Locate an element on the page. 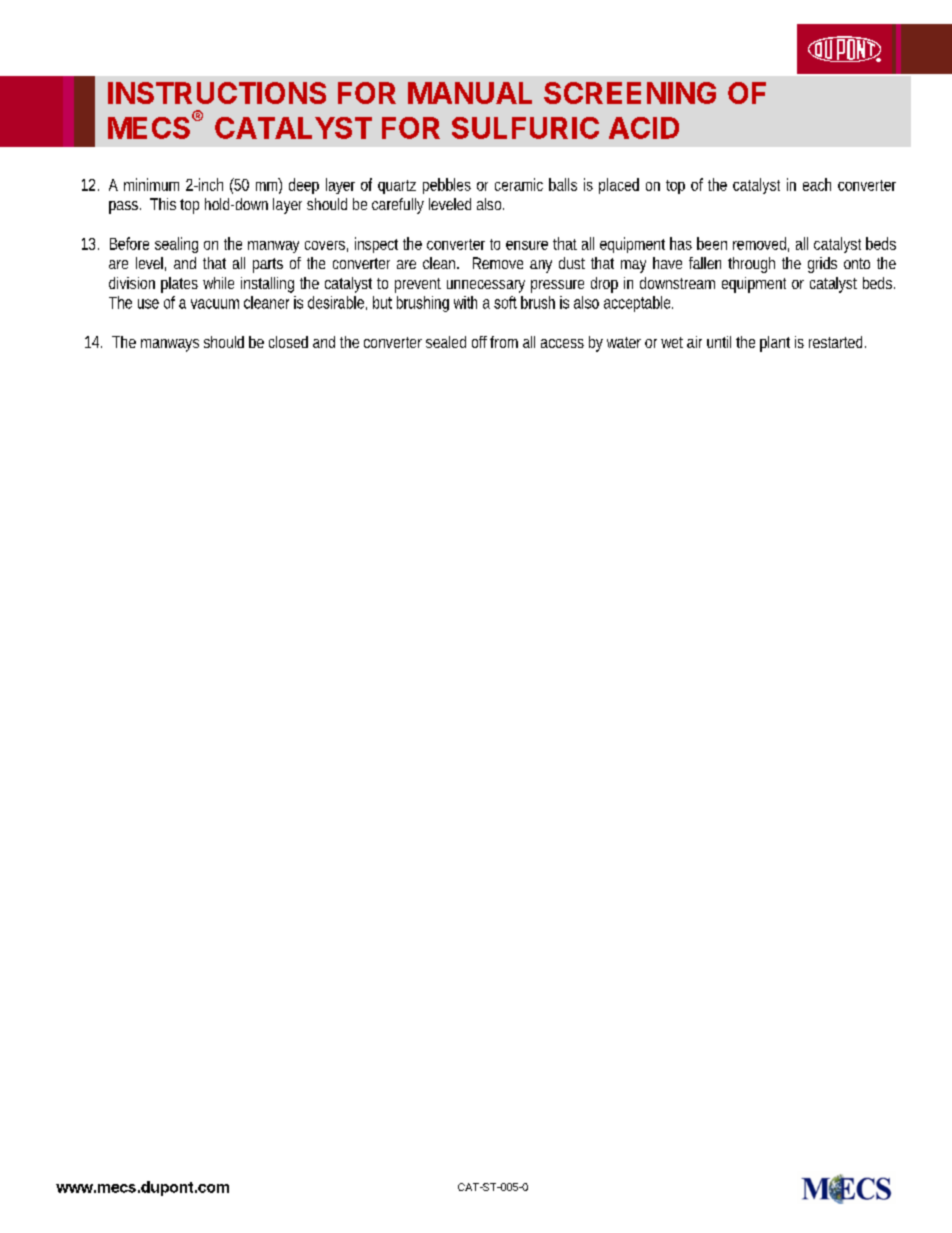 Image resolution: width=952 pixels, height=1233 pixels. MANUAL is located at coordinates (470, 93).
